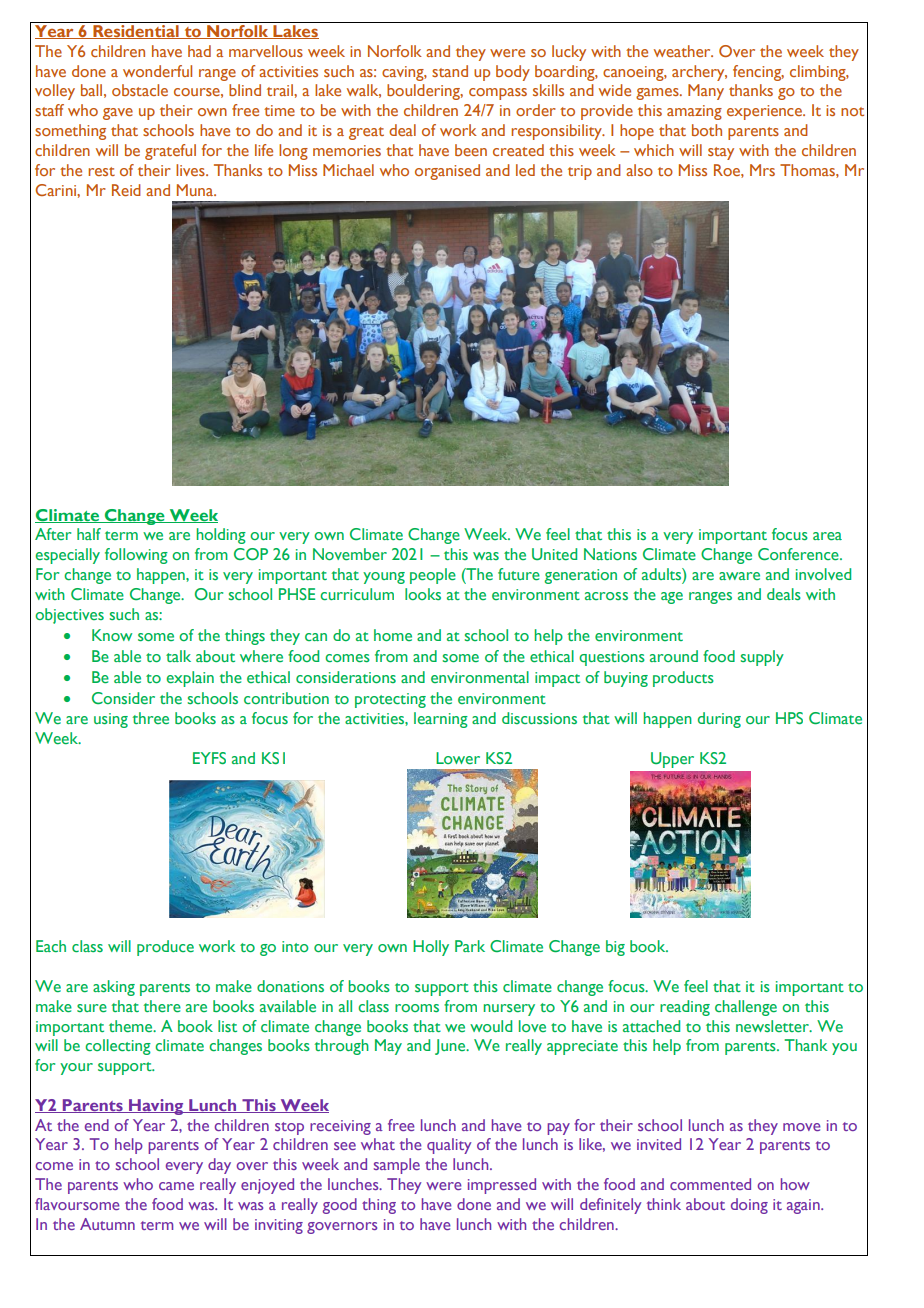  What do you see at coordinates (450, 71) in the screenshot?
I see `stand` at bounding box center [450, 71].
